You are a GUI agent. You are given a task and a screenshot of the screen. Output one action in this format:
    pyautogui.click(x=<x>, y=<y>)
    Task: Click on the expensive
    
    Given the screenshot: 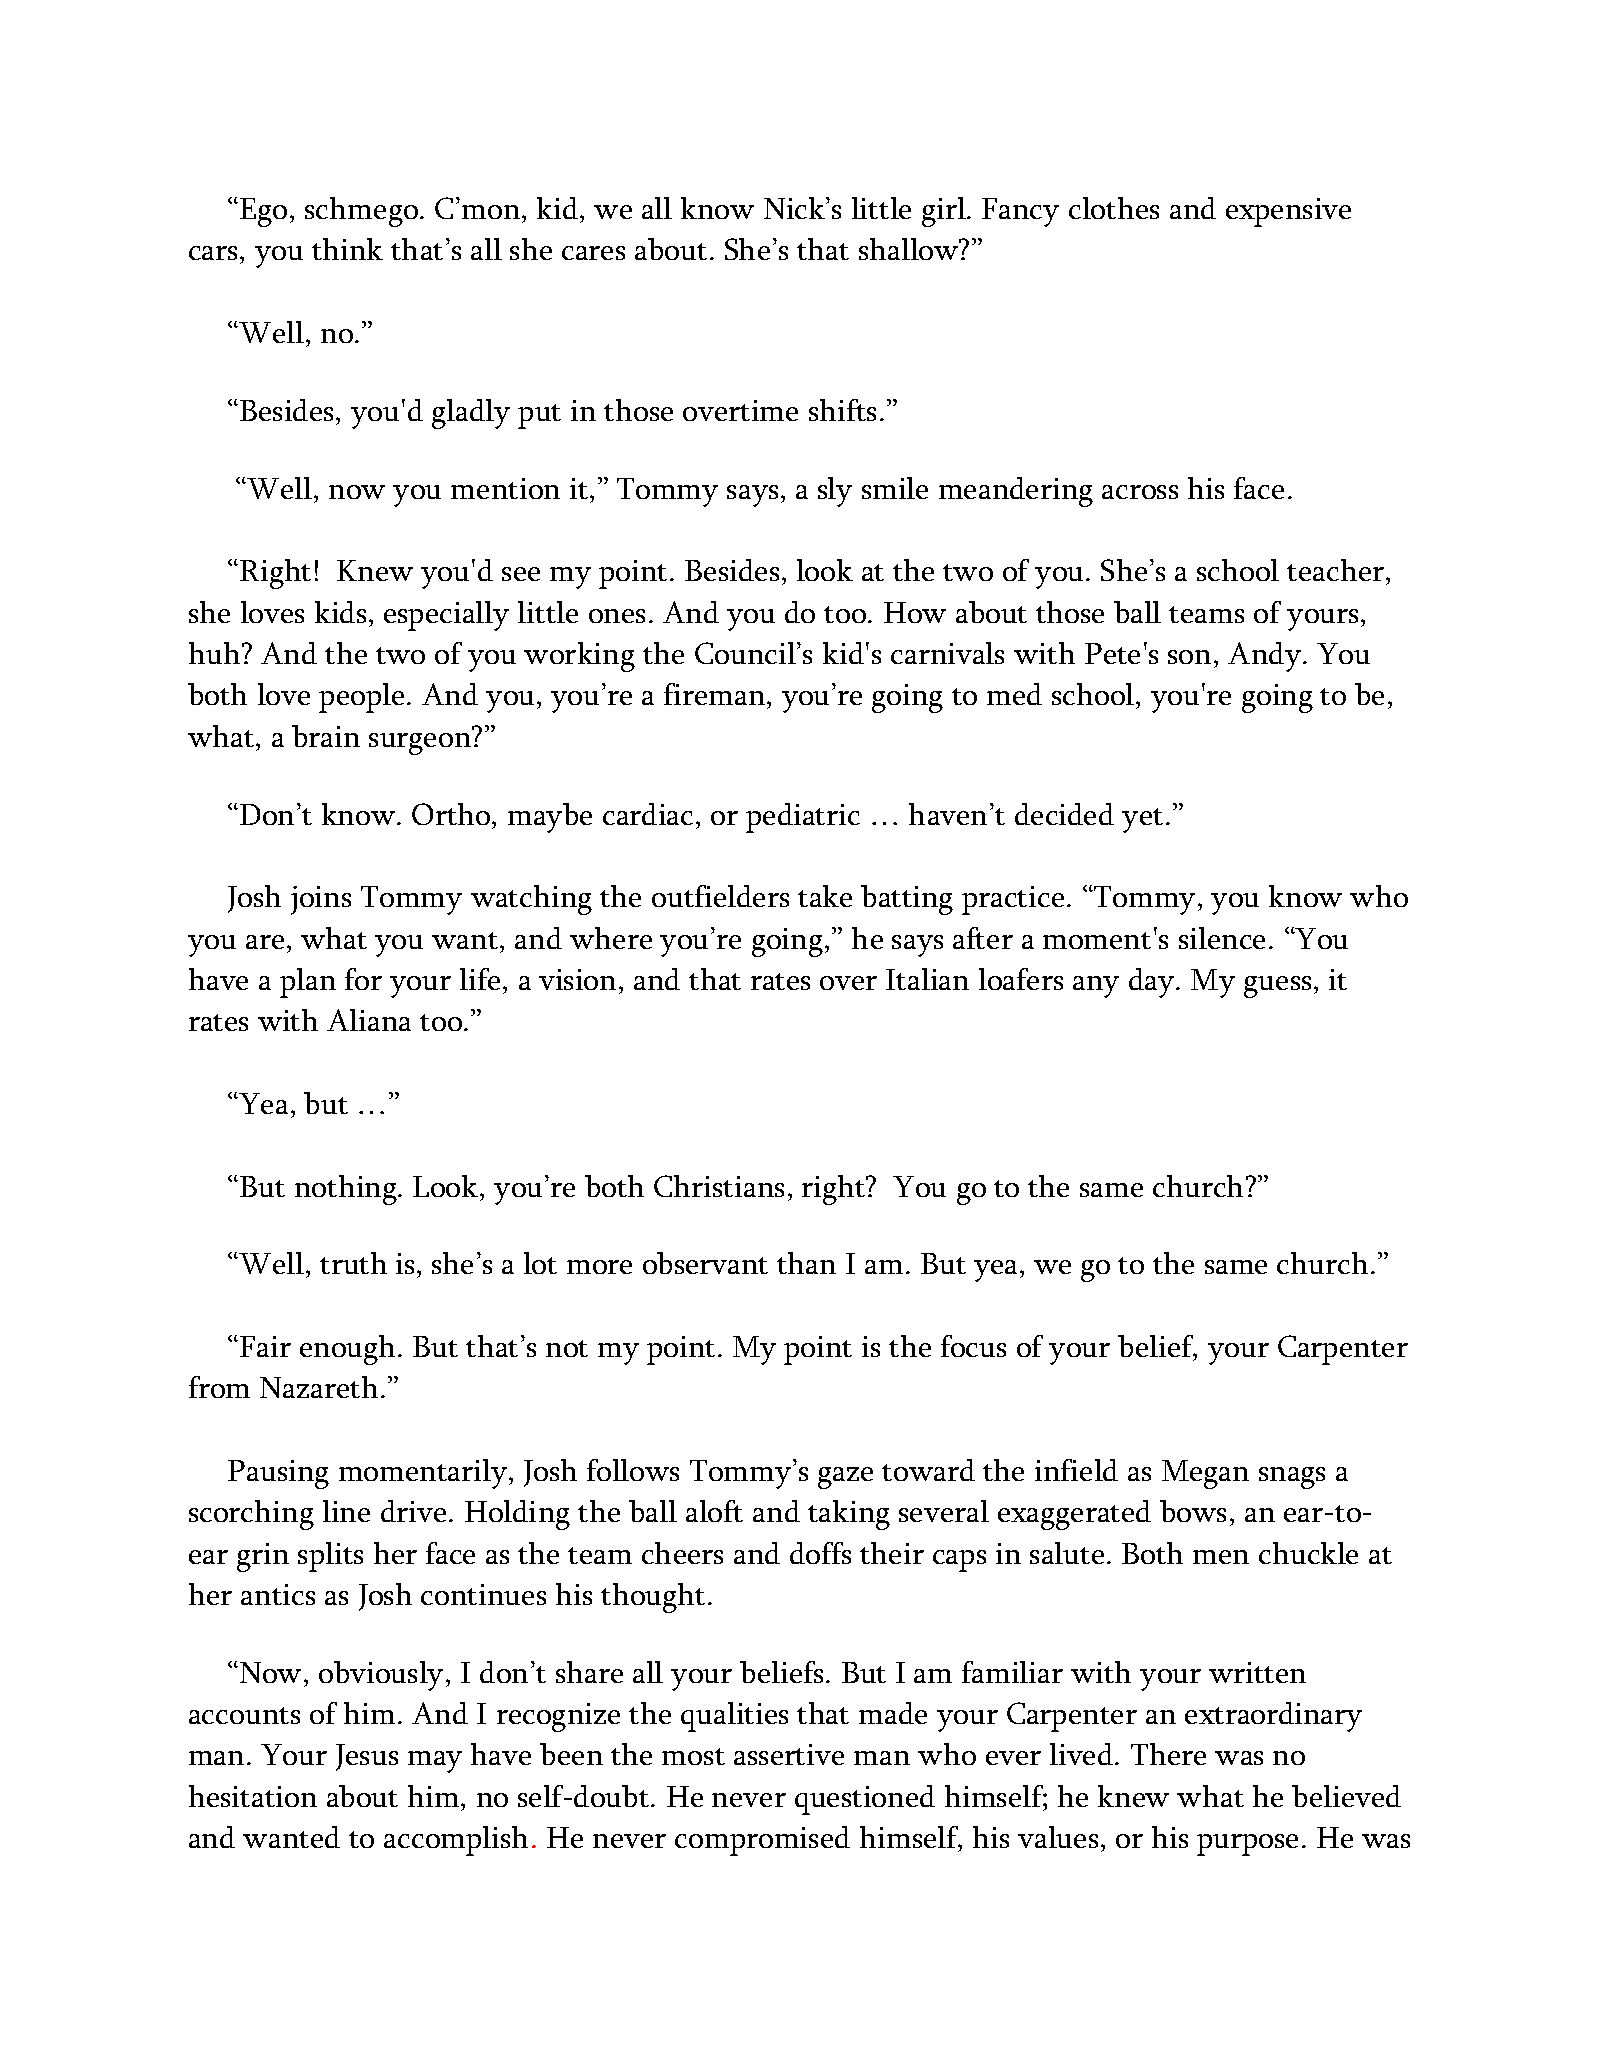 What is the action you would take?
    pyautogui.click(x=1288, y=212)
